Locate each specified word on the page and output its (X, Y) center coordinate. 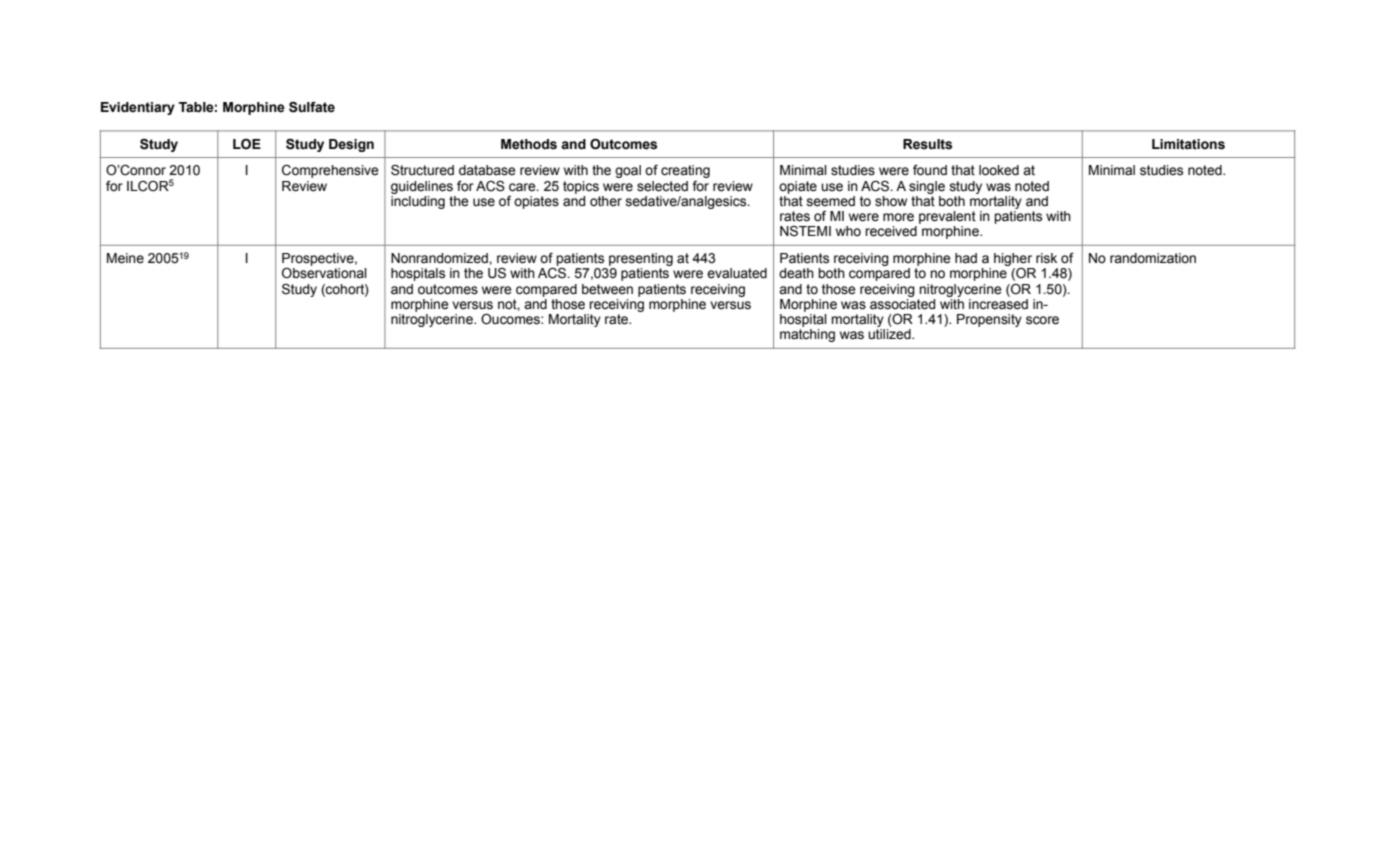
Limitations (1188, 144)
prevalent (947, 217)
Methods (529, 144)
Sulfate (312, 107)
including (418, 201)
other (606, 201)
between (607, 289)
